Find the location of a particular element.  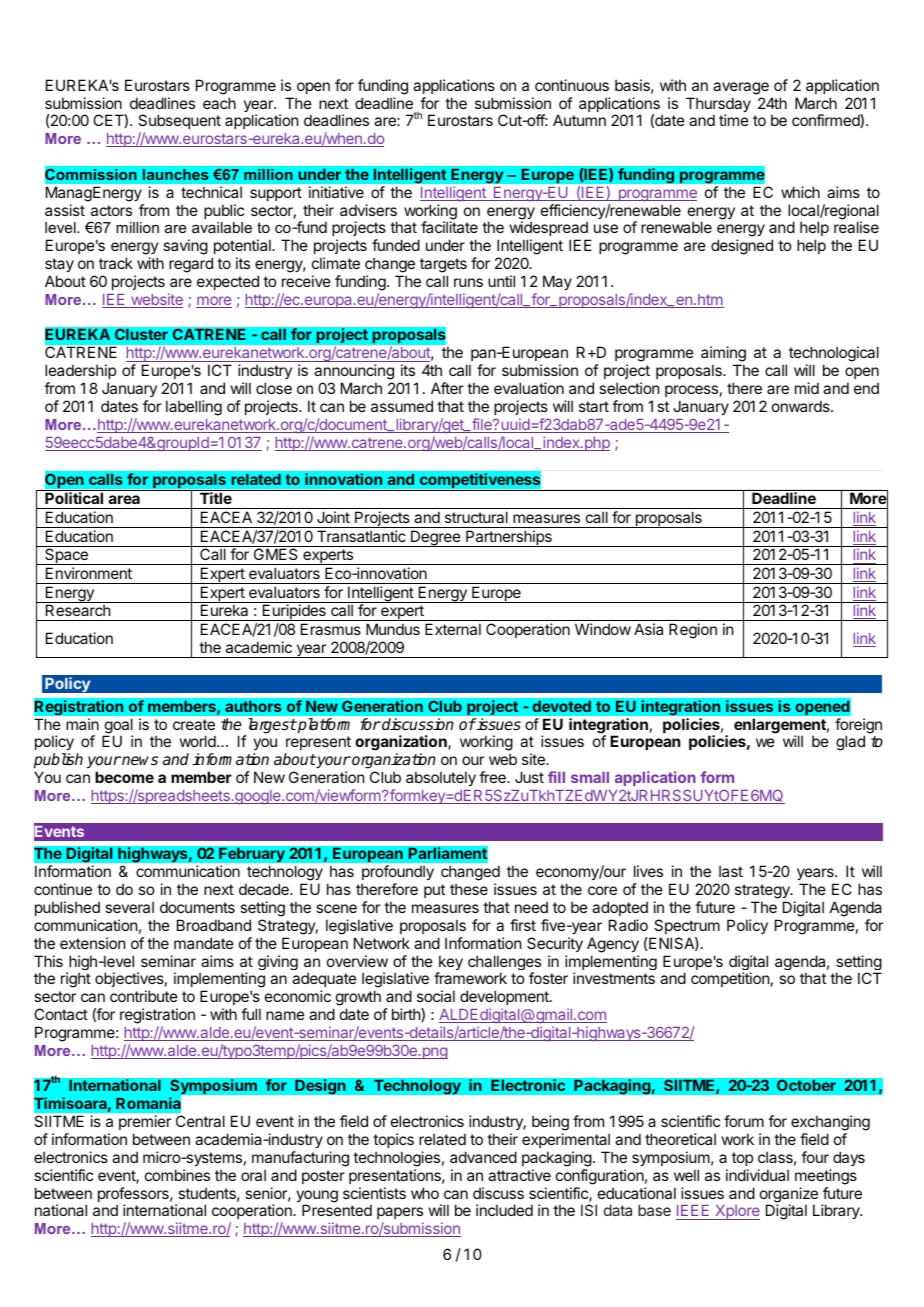

time is located at coordinates (734, 120).
